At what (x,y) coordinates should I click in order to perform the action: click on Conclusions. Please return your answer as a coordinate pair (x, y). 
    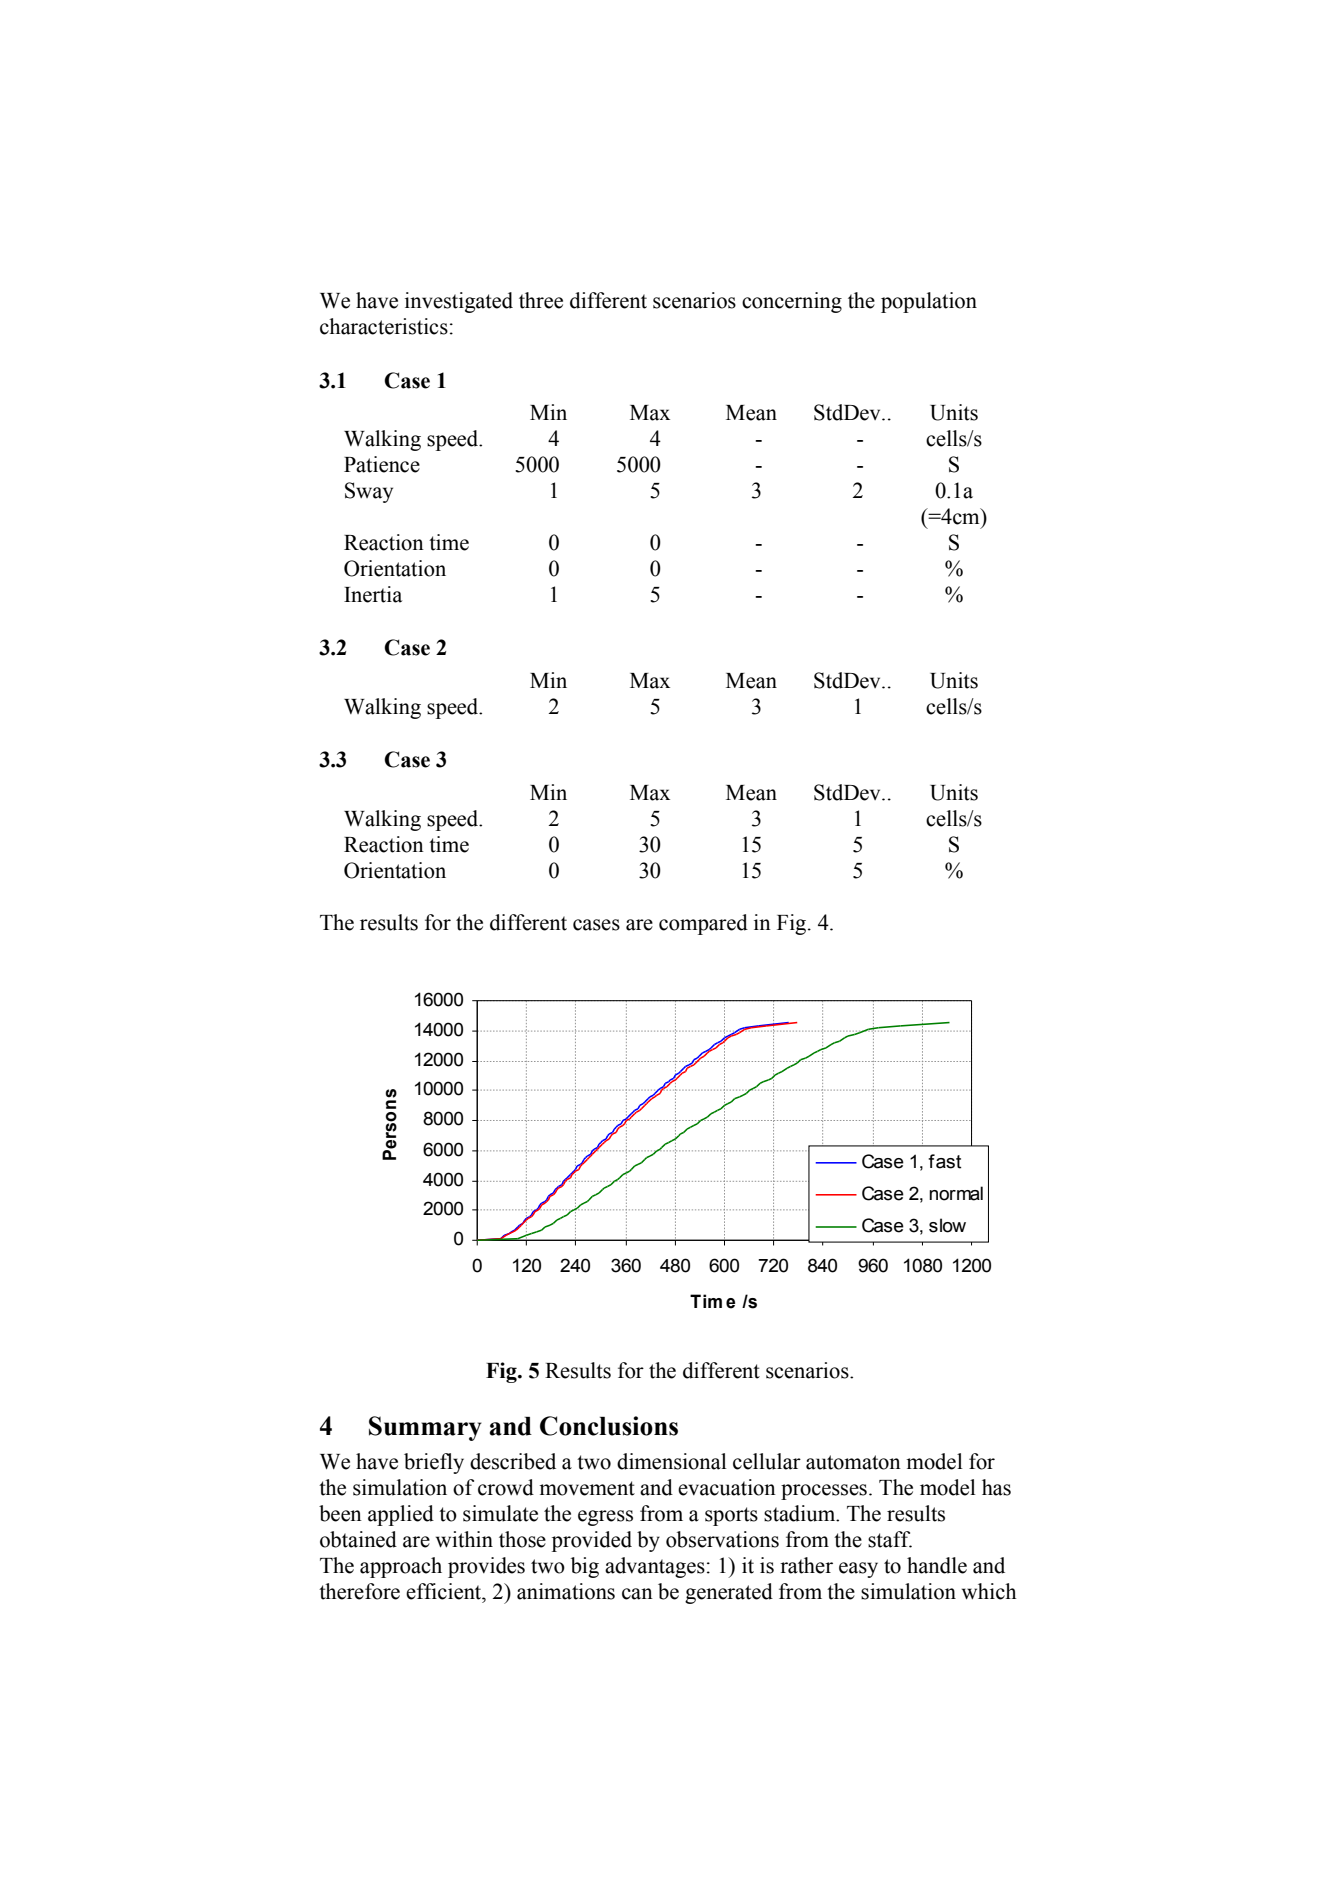
    Looking at the image, I should click on (609, 1426).
